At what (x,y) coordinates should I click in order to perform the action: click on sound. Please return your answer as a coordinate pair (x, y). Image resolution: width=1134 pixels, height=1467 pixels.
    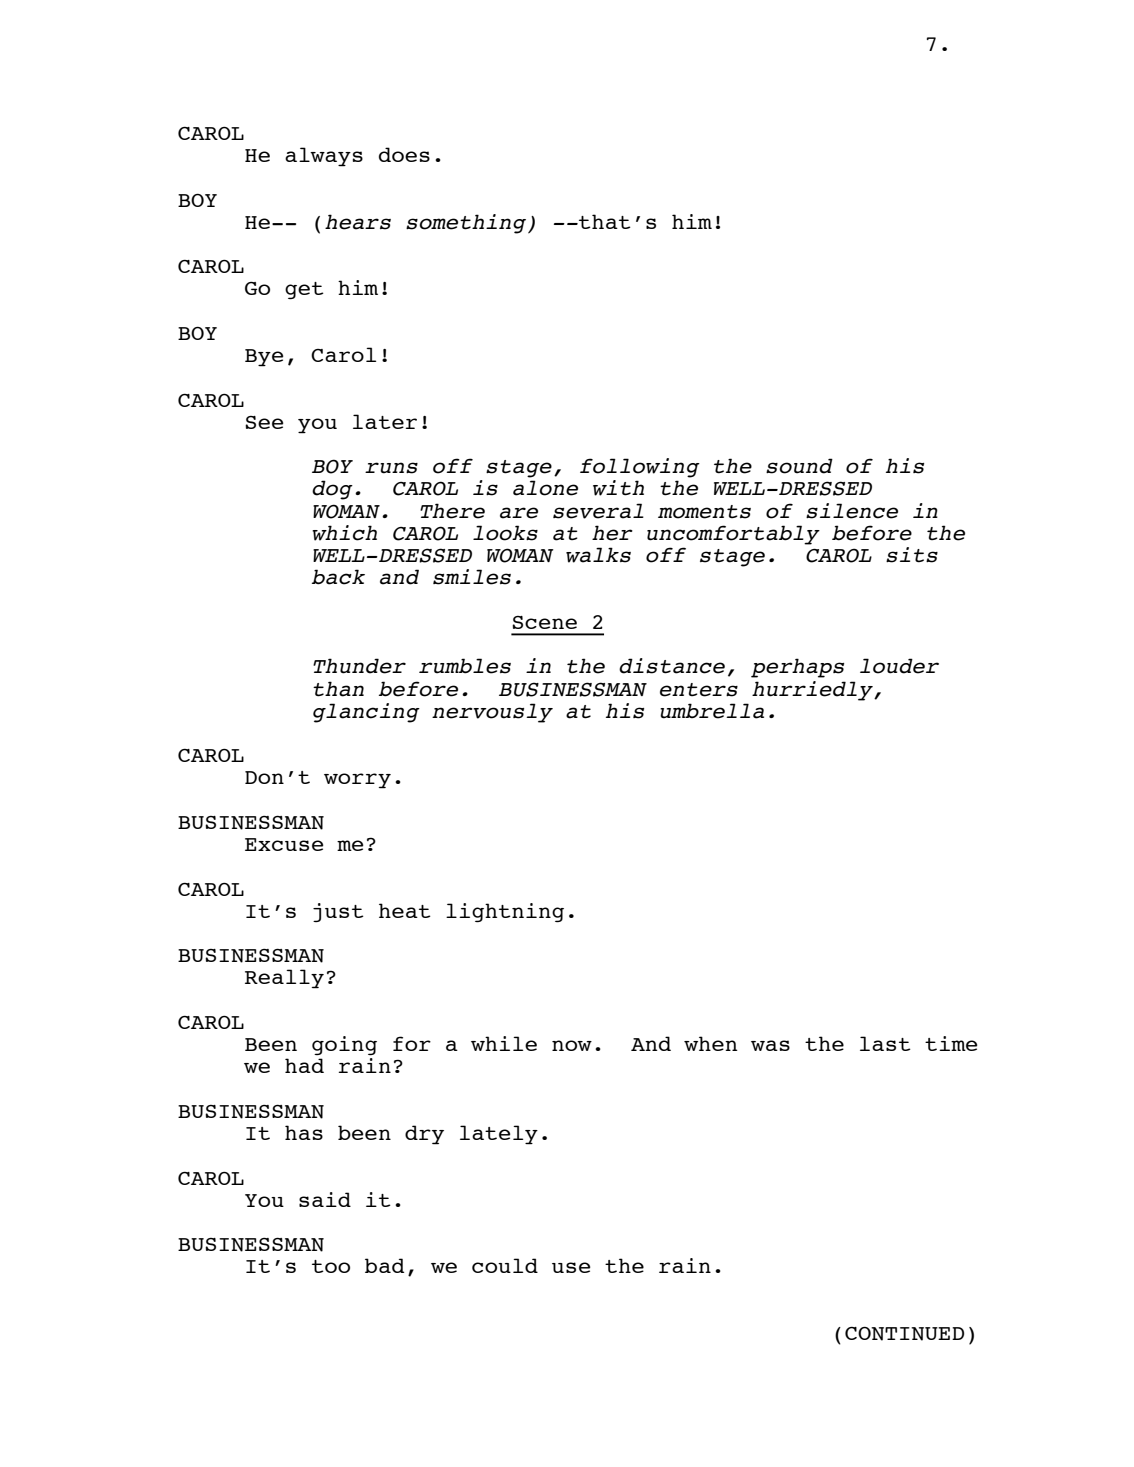
    Looking at the image, I should click on (799, 466).
